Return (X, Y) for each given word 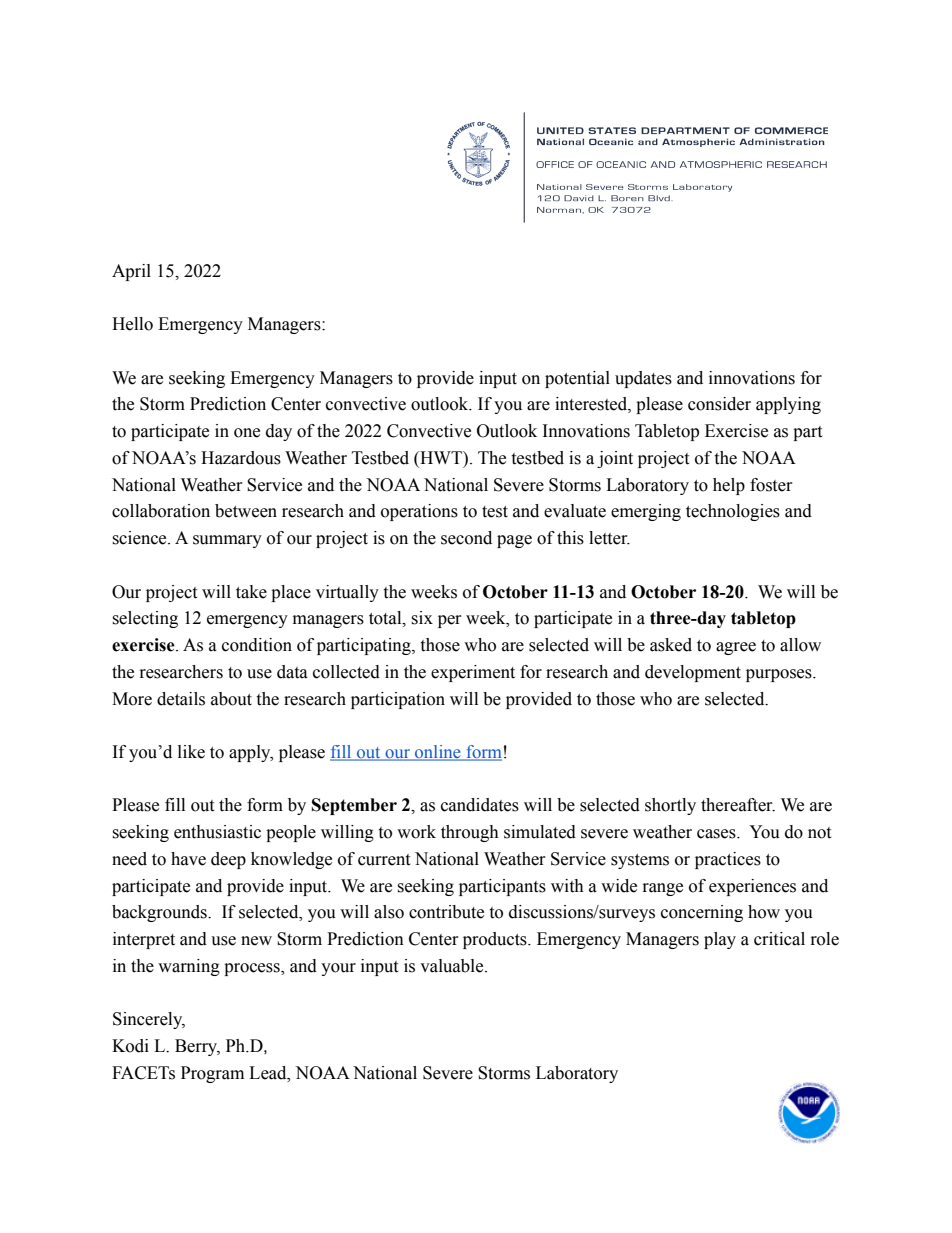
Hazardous (241, 458)
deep (228, 860)
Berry (197, 1047)
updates (643, 379)
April (131, 272)
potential (577, 379)
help (729, 486)
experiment (473, 673)
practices (728, 860)
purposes (780, 675)
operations (419, 512)
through (470, 833)
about (231, 699)
